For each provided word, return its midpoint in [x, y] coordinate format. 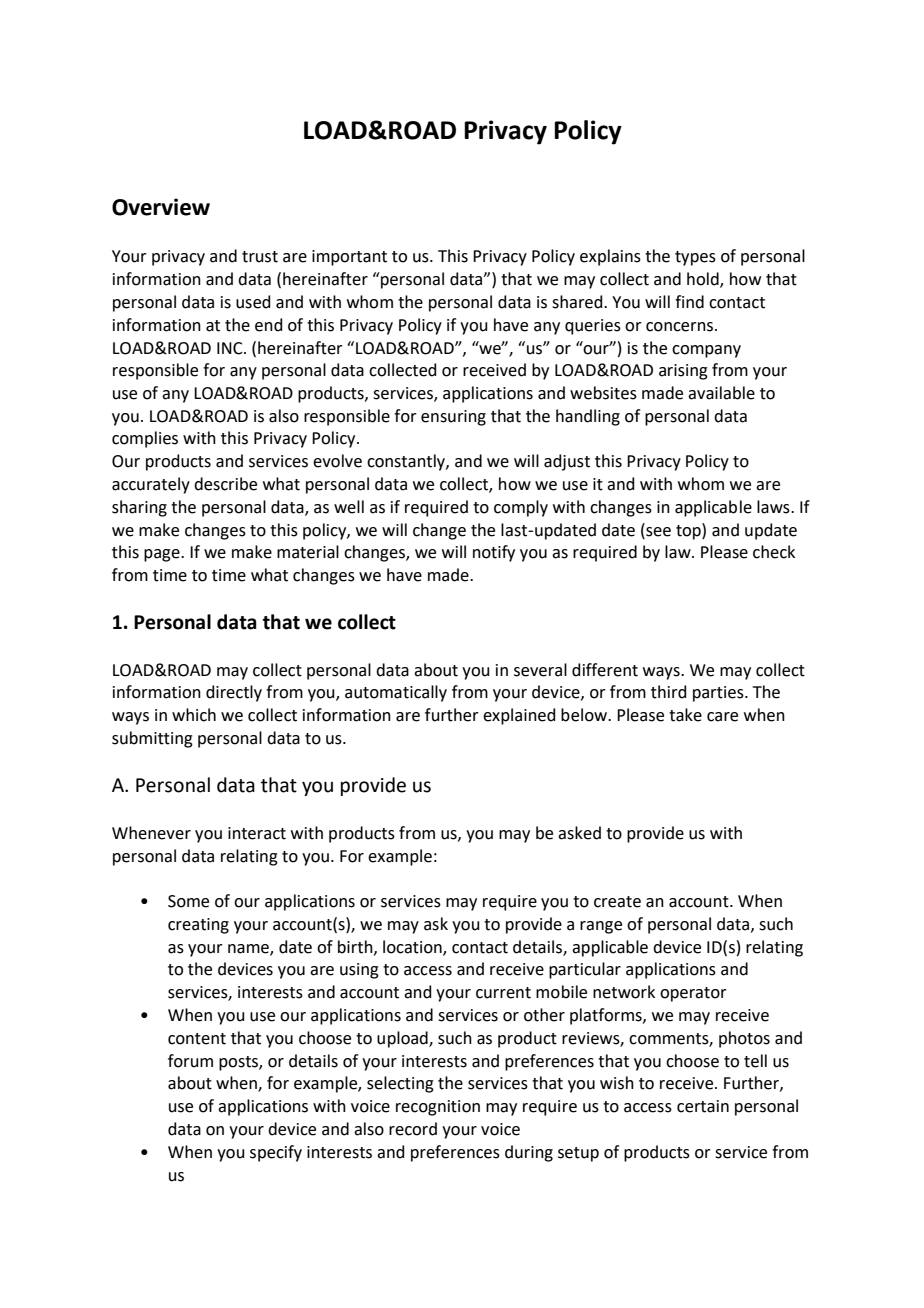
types [695, 258]
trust [260, 257]
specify [276, 1153]
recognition [438, 1108]
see [657, 530]
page [163, 555]
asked [579, 833]
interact [257, 833]
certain [703, 1106]
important [349, 258]
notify [494, 553]
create [617, 902]
